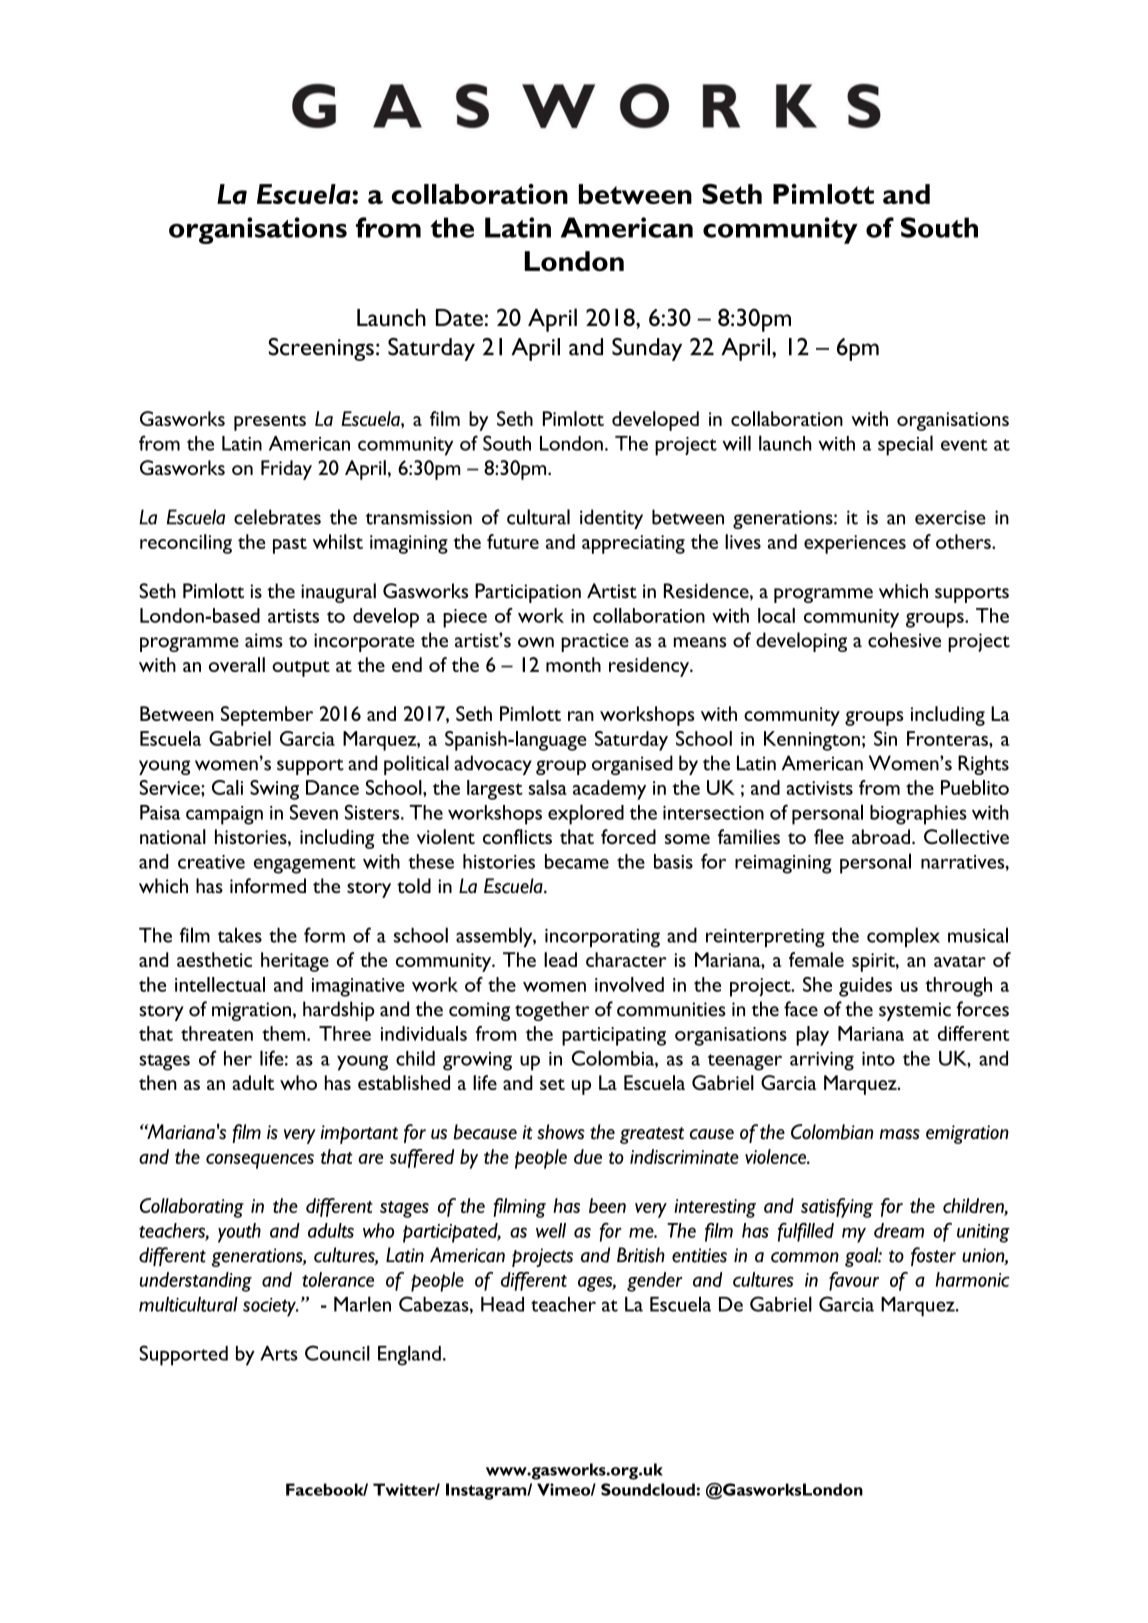 The height and width of the page is (1623, 1148). What do you see at coordinates (837, 1208) in the page?
I see `satisfying` at bounding box center [837, 1208].
